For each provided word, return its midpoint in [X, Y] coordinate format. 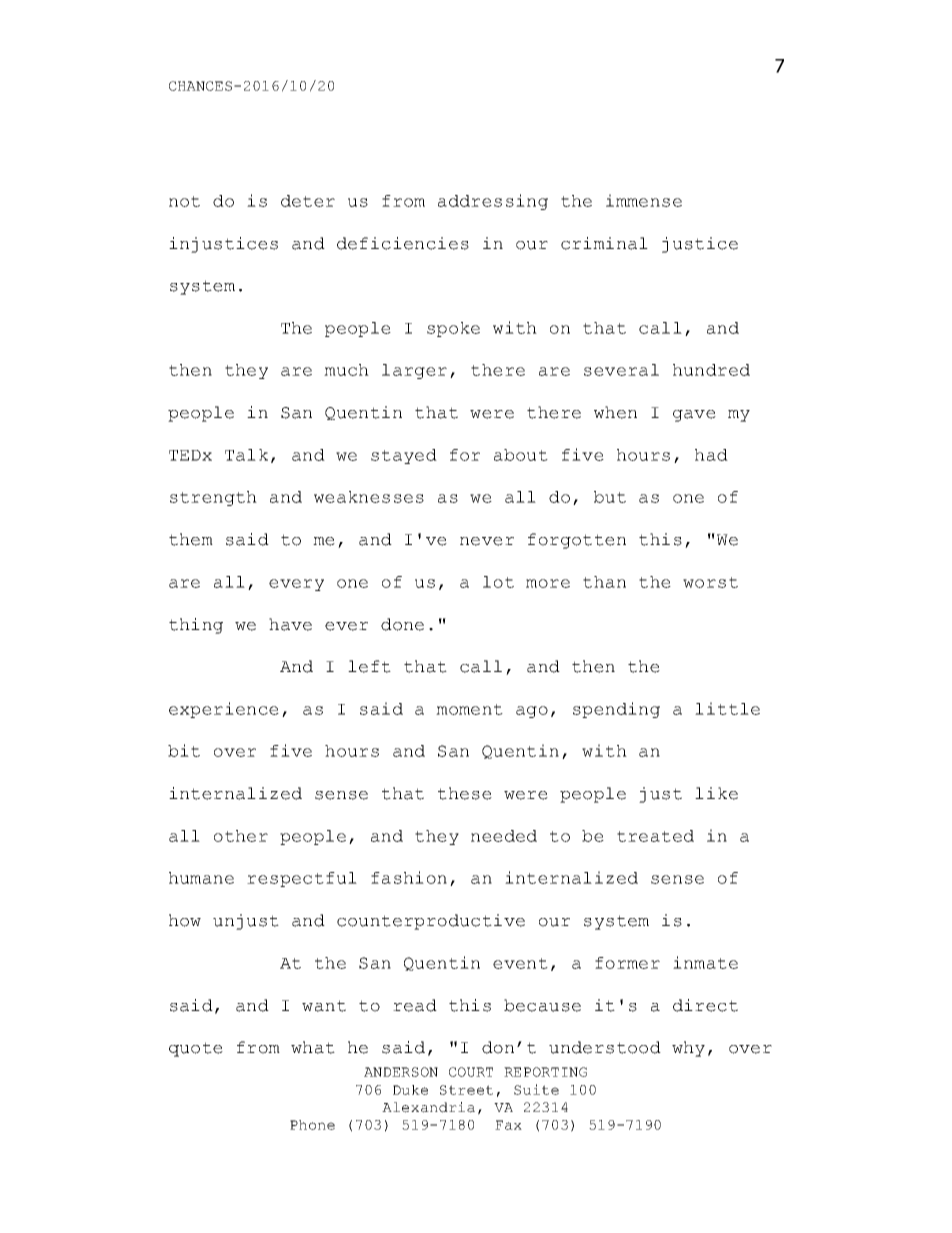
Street [466, 1090]
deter [308, 201]
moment [469, 709]
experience [224, 710]
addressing [493, 202]
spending [616, 710]
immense [644, 200]
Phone [312, 1125]
